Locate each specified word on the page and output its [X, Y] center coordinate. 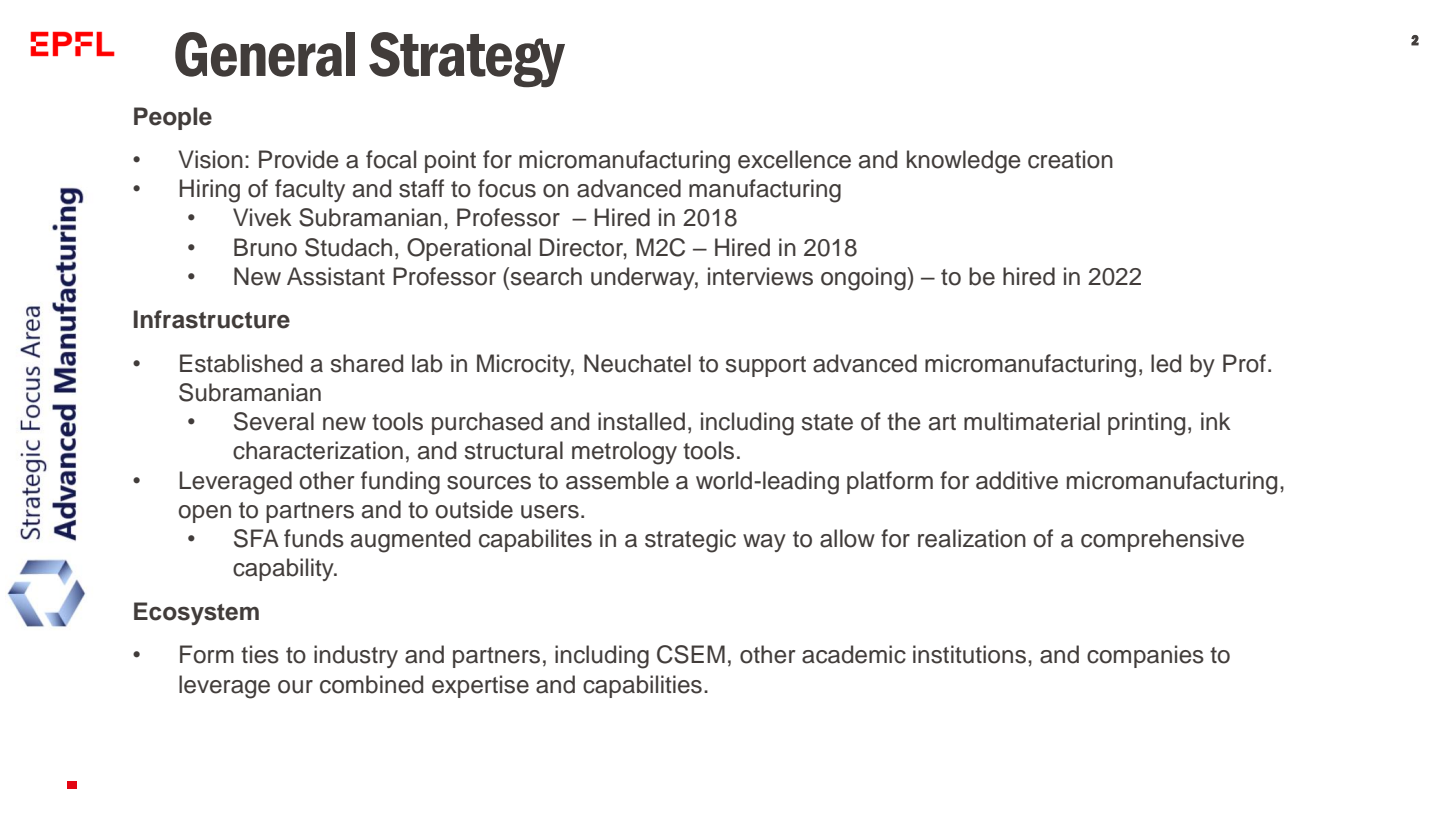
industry [356, 656]
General [265, 54]
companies [1145, 656]
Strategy [467, 60]
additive [1017, 480]
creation [1070, 159]
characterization [318, 450]
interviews [760, 276]
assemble [617, 480]
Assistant [336, 276]
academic [854, 654]
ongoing [864, 279]
